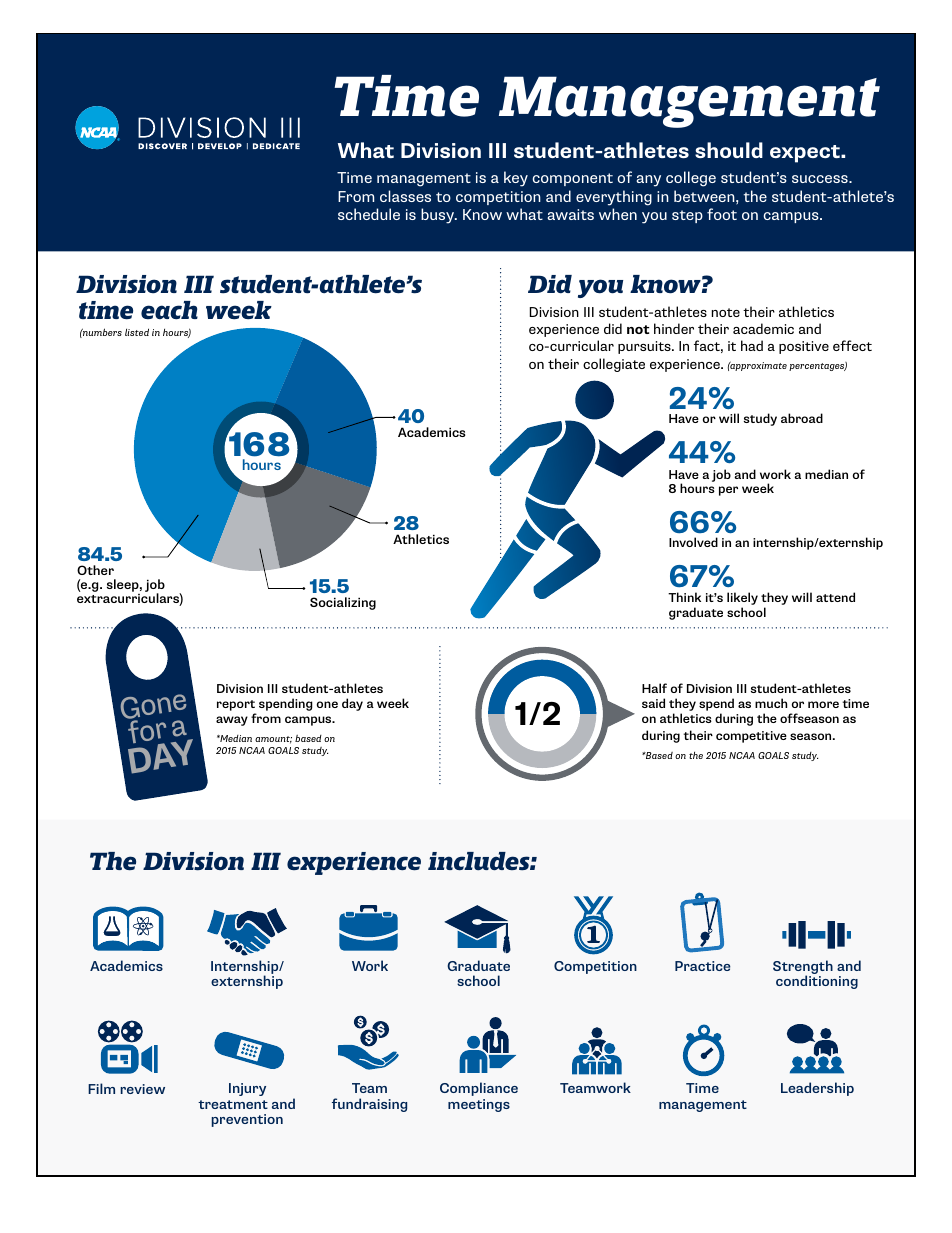 The height and width of the page is (1233, 952). What do you see at coordinates (653, 703) in the page?
I see `said` at bounding box center [653, 703].
